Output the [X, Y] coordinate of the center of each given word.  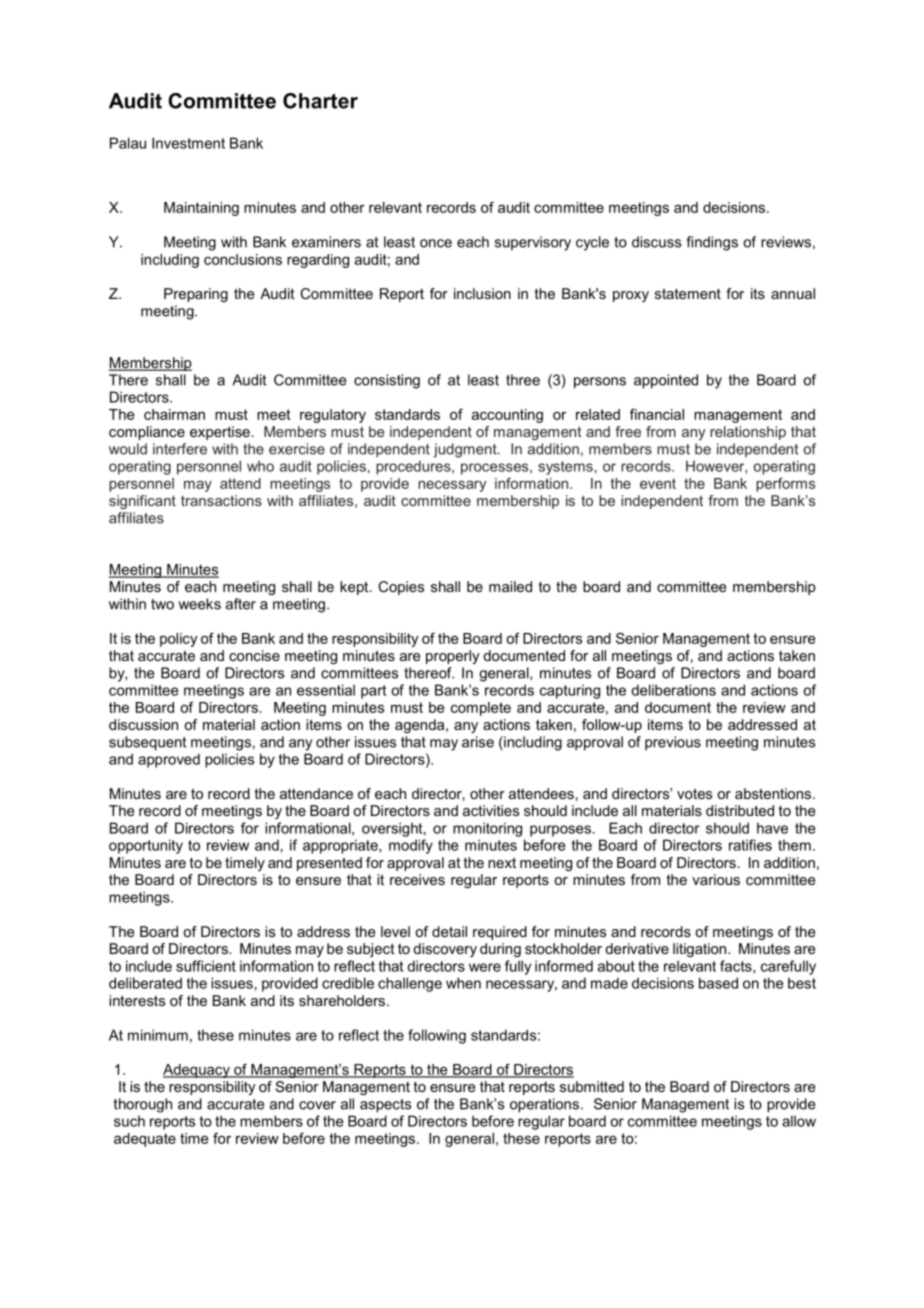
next [502, 862]
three [523, 380]
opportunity [146, 846]
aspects [385, 1106]
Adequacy [197, 1071]
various [716, 879]
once [436, 243]
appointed [666, 381]
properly [453, 657]
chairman [174, 414]
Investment [188, 143]
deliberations [673, 690]
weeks [199, 604]
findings [712, 243]
